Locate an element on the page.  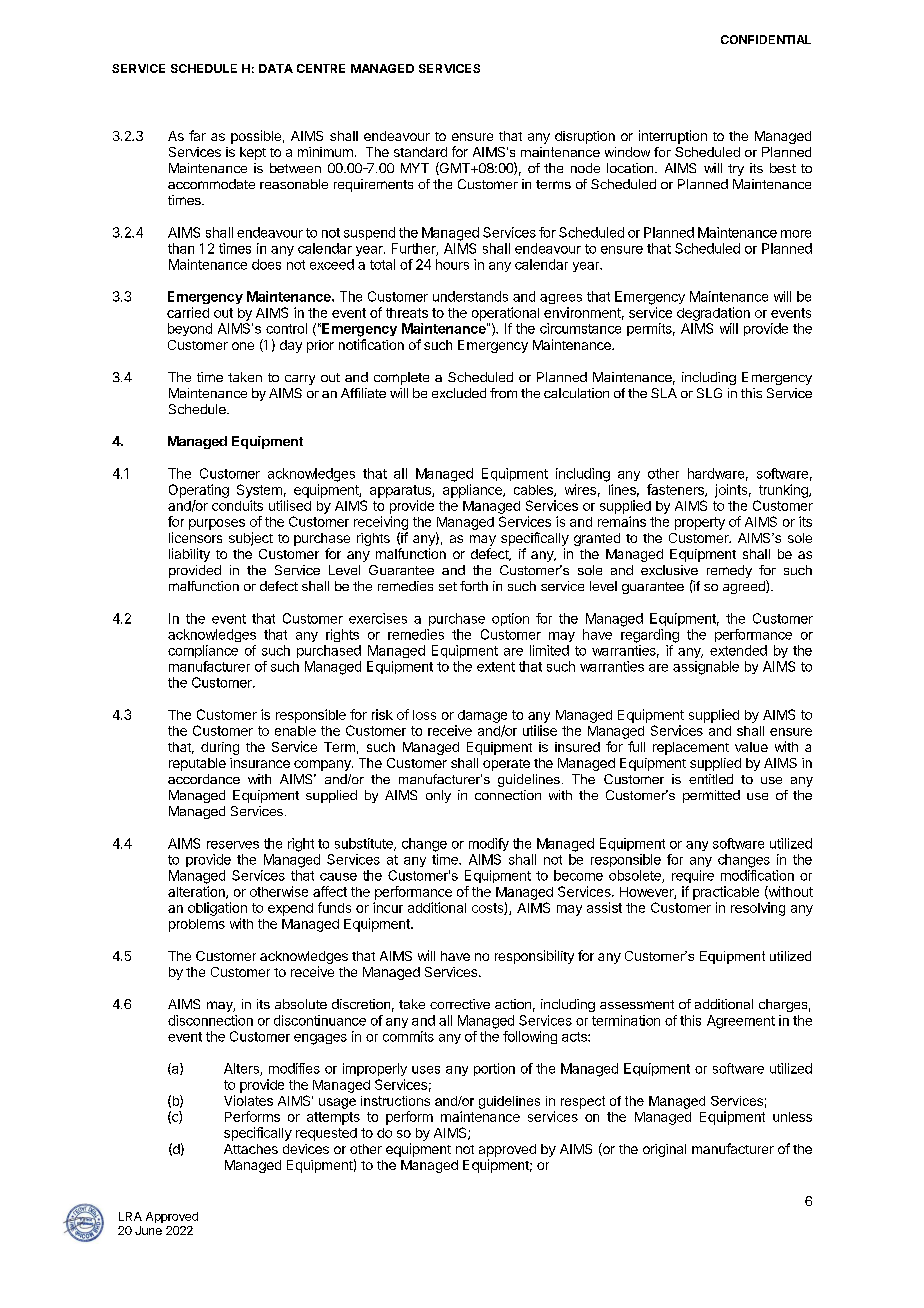
compliance is located at coordinates (203, 651).
